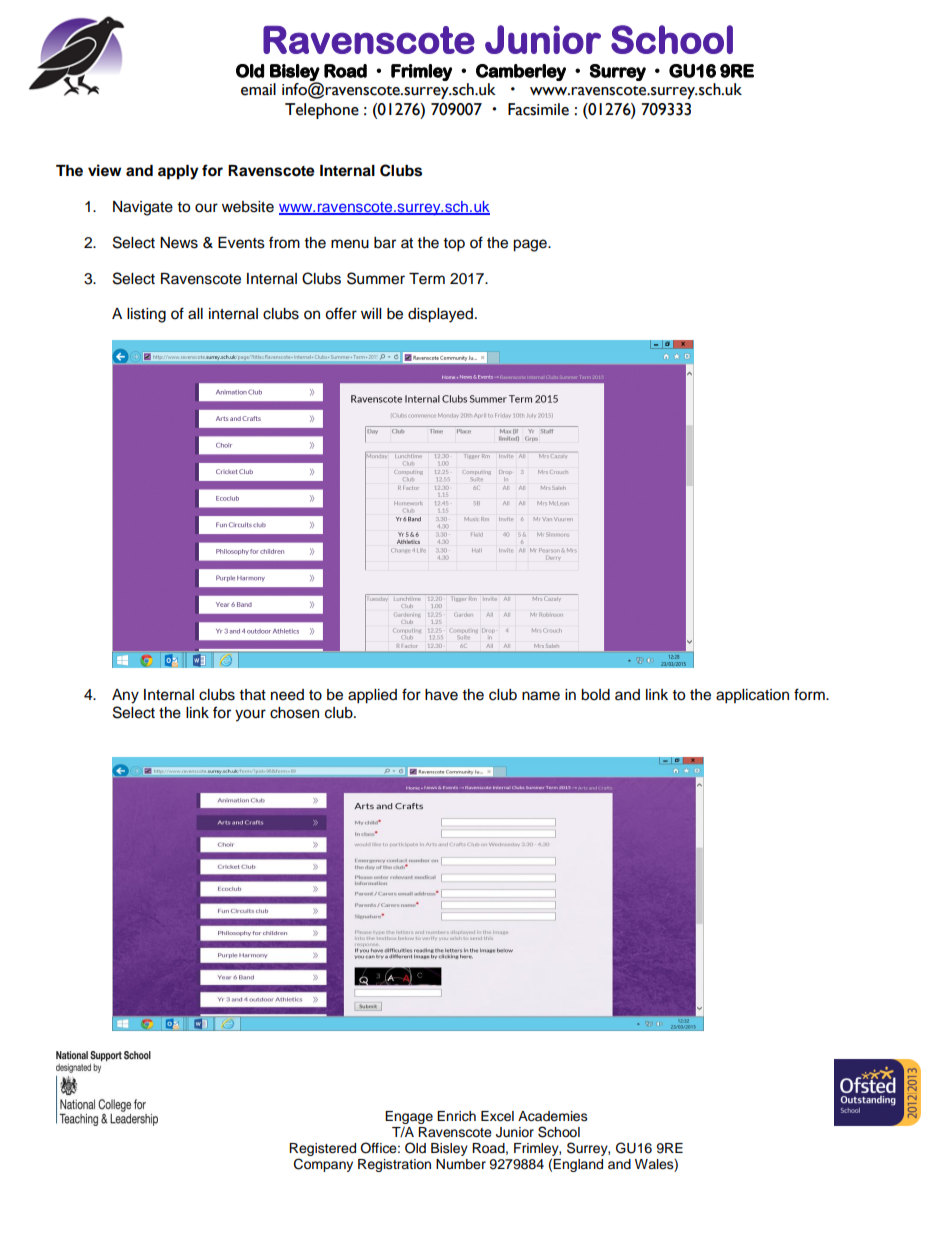 This screenshot has width=952, height=1233. What do you see at coordinates (178, 172) in the screenshot?
I see `apply` at bounding box center [178, 172].
